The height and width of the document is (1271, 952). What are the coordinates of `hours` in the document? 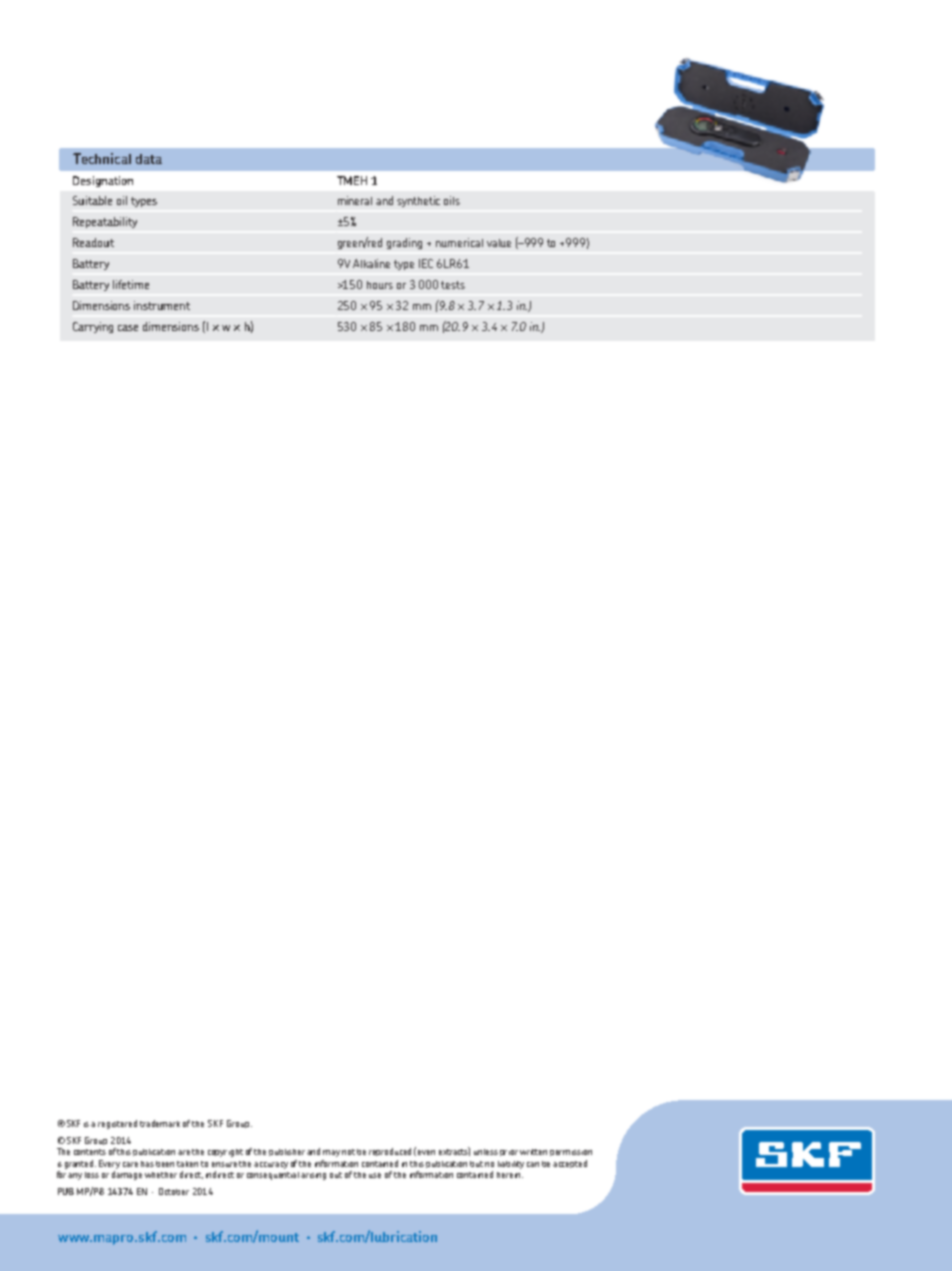 It's located at (380, 285).
